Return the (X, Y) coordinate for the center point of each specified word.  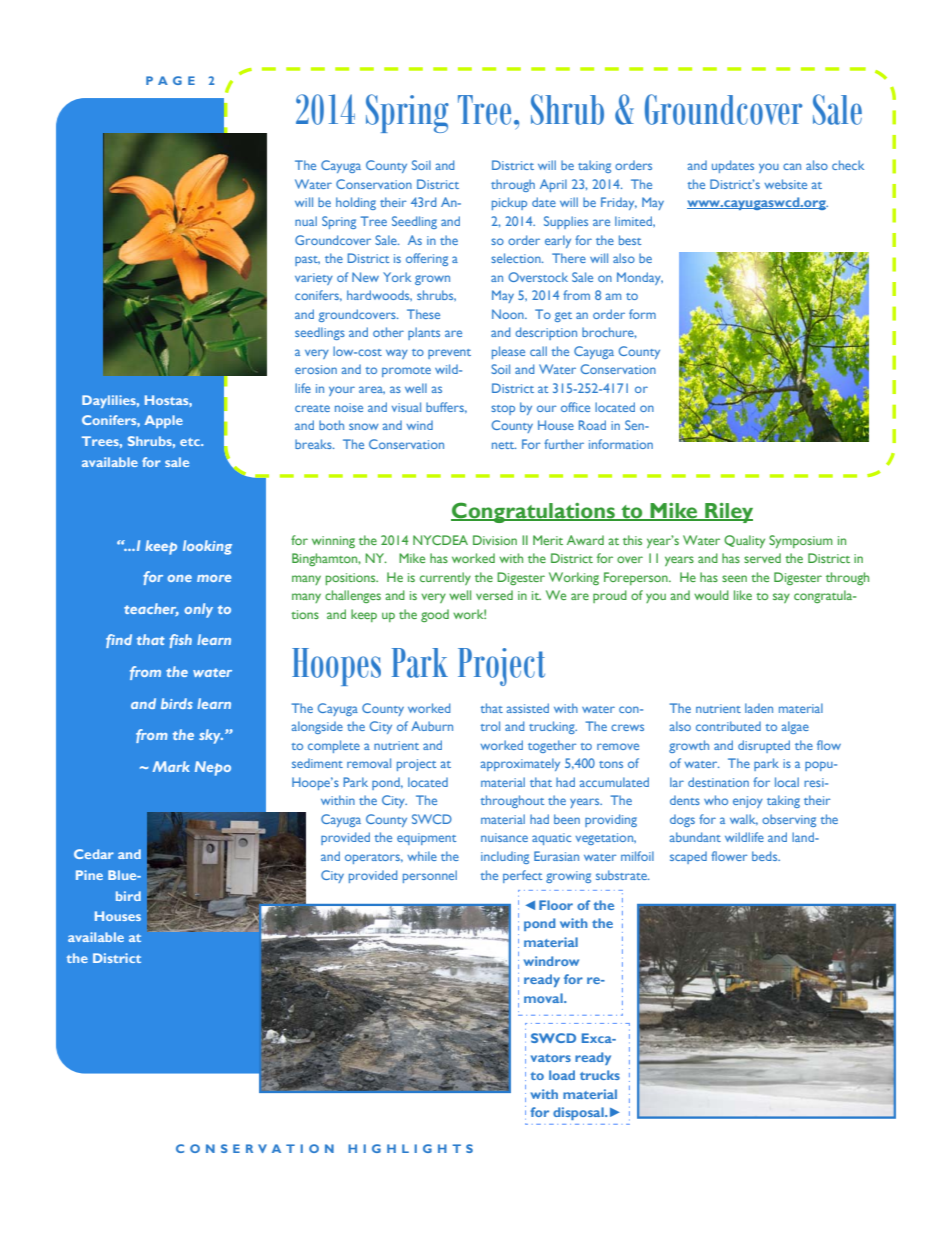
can (792, 166)
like (743, 595)
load (562, 1075)
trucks (600, 1075)
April (553, 185)
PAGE (170, 80)
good (435, 615)
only (198, 610)
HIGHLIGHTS (410, 1148)
